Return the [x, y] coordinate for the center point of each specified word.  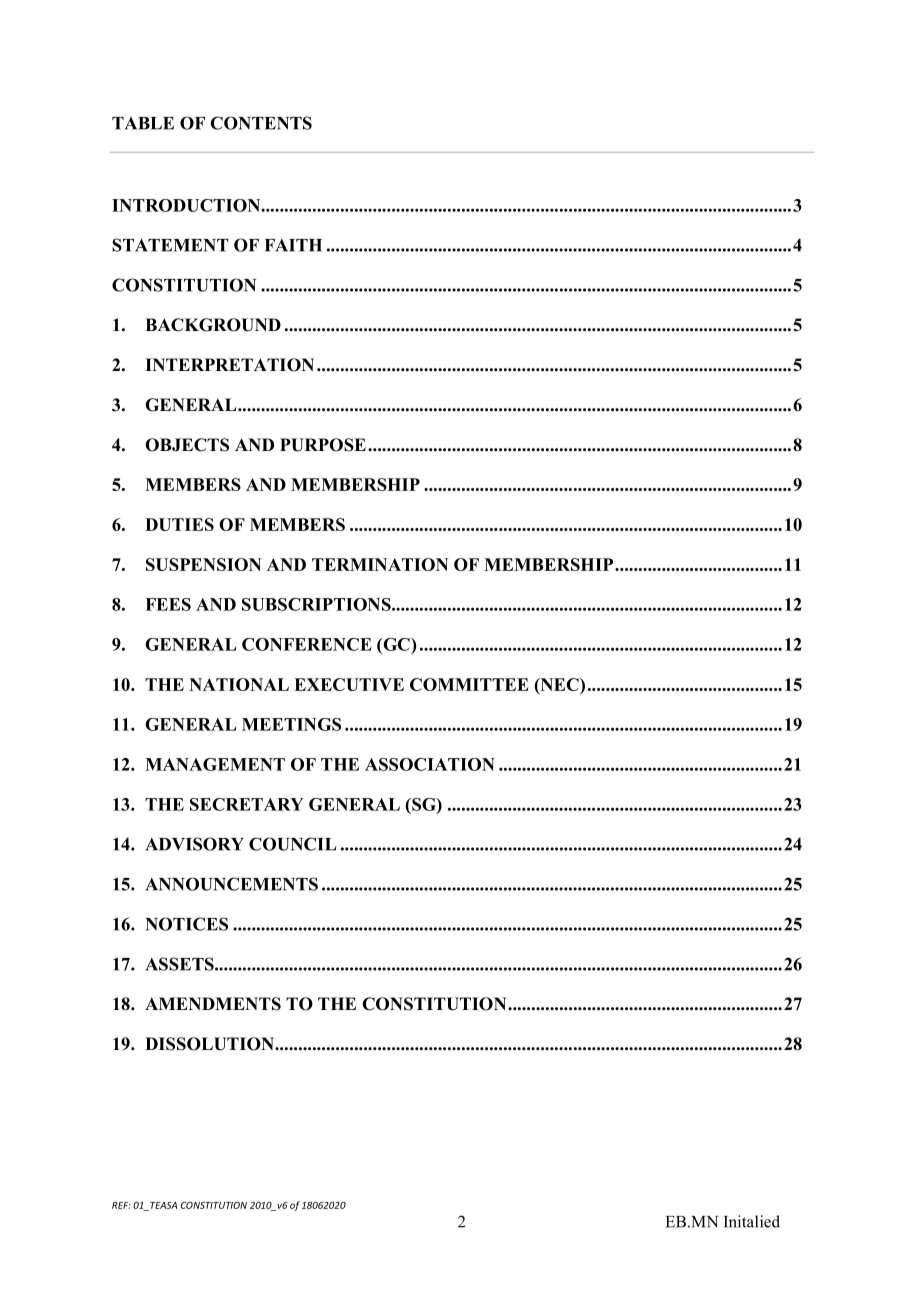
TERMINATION [380, 564]
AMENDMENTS [213, 1004]
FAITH [293, 245]
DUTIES [179, 524]
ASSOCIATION [430, 764]
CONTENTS [261, 123]
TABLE [143, 123]
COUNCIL [293, 844]
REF [121, 1205]
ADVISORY [194, 844]
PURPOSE [323, 445]
